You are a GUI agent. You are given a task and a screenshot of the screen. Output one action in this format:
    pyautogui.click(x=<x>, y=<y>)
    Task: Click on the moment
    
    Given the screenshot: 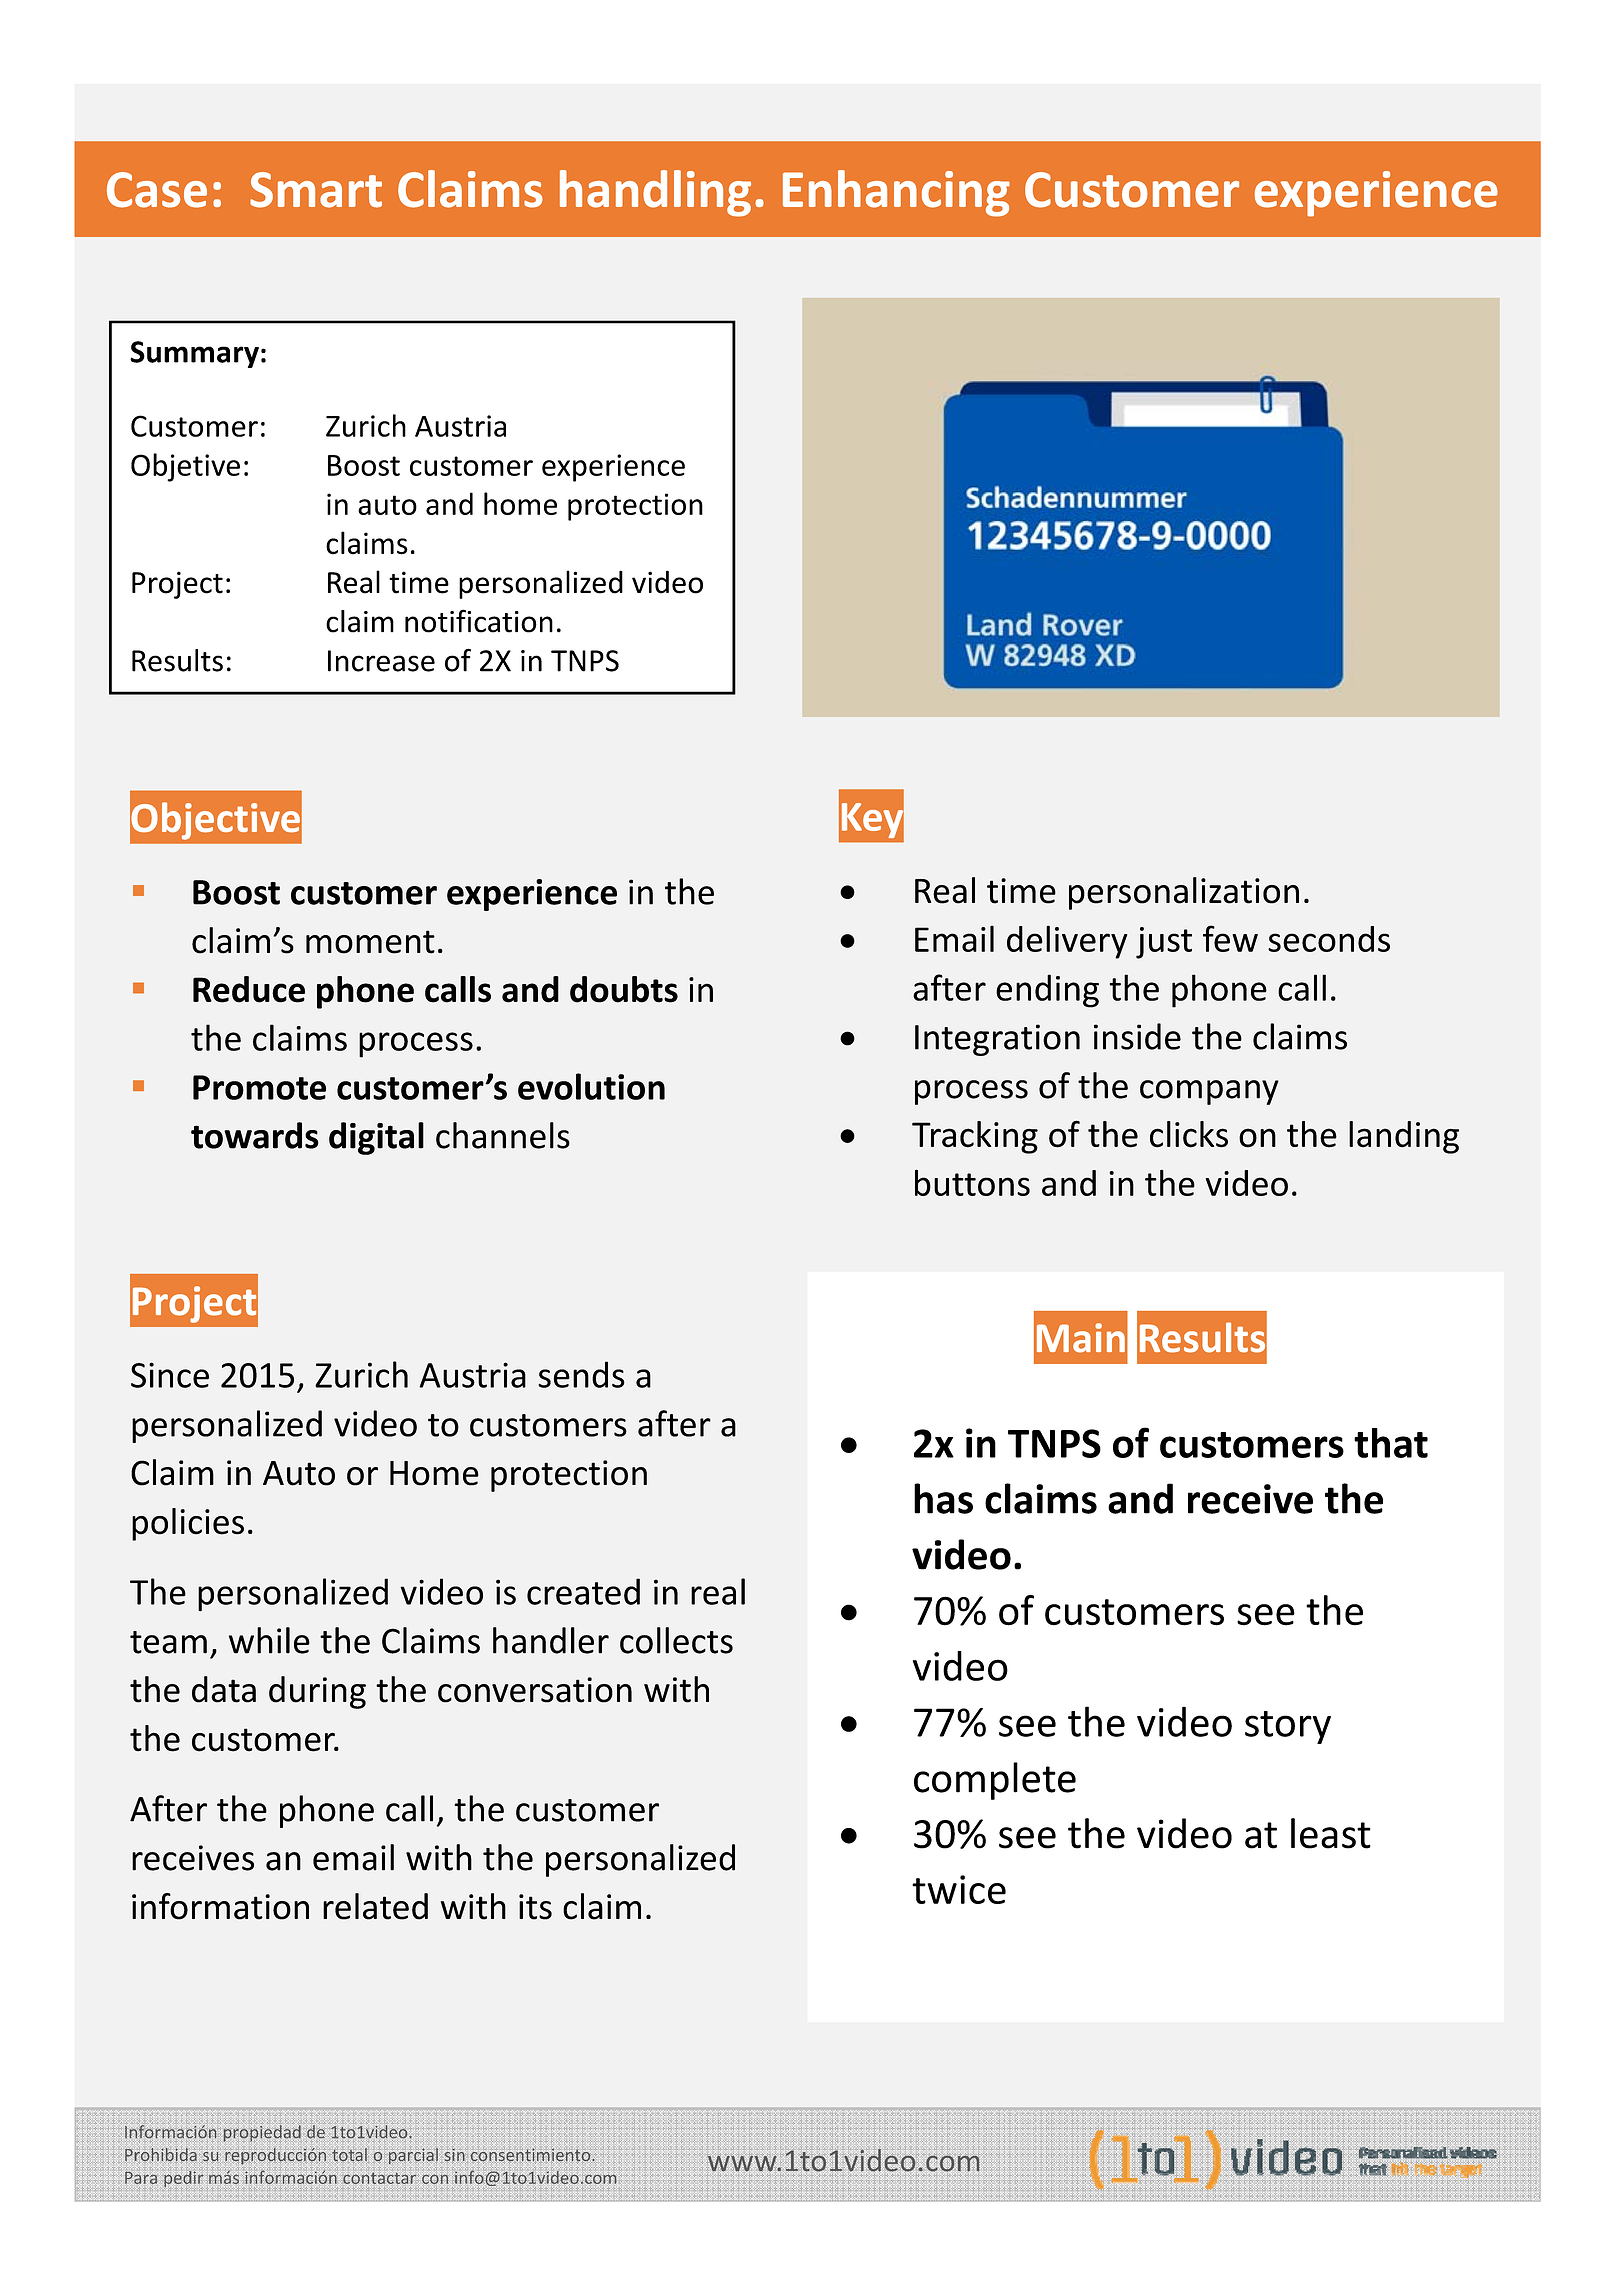 What is the action you would take?
    pyautogui.click(x=370, y=942)
